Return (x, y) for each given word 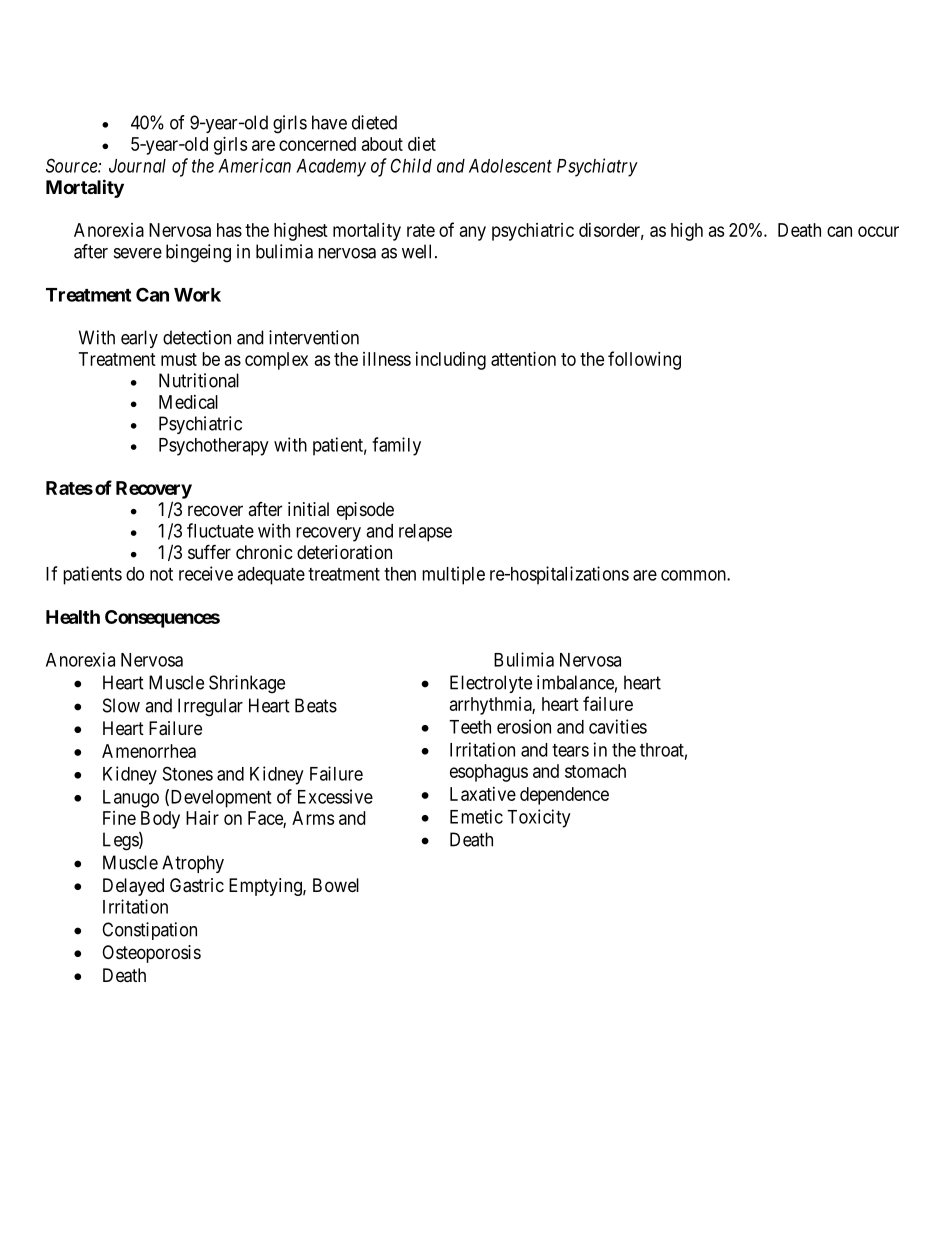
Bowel (336, 885)
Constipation (149, 931)
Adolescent (510, 166)
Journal (137, 166)
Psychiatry (597, 167)
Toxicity (539, 818)
